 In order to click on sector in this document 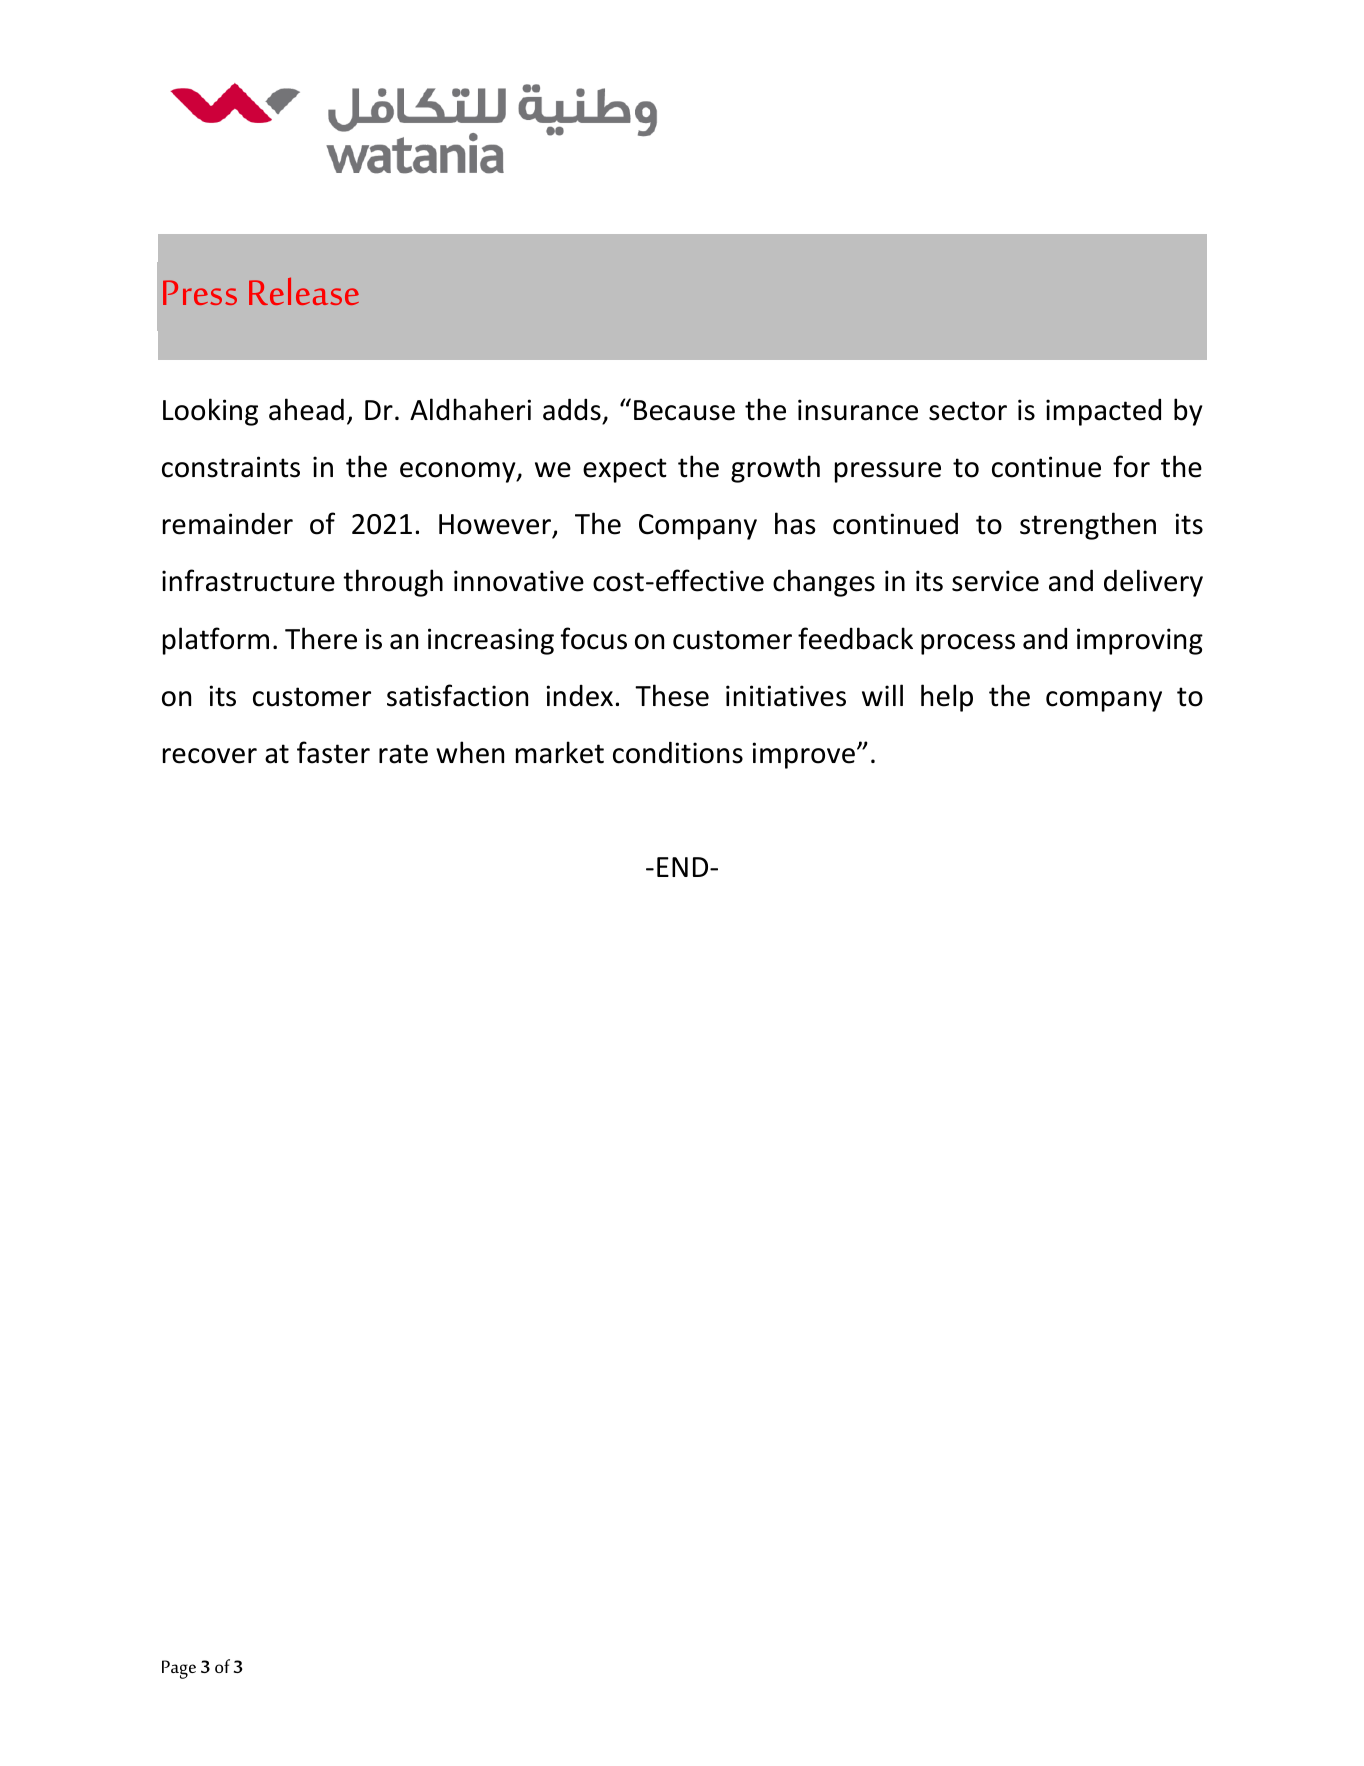, I will do `click(968, 411)`.
